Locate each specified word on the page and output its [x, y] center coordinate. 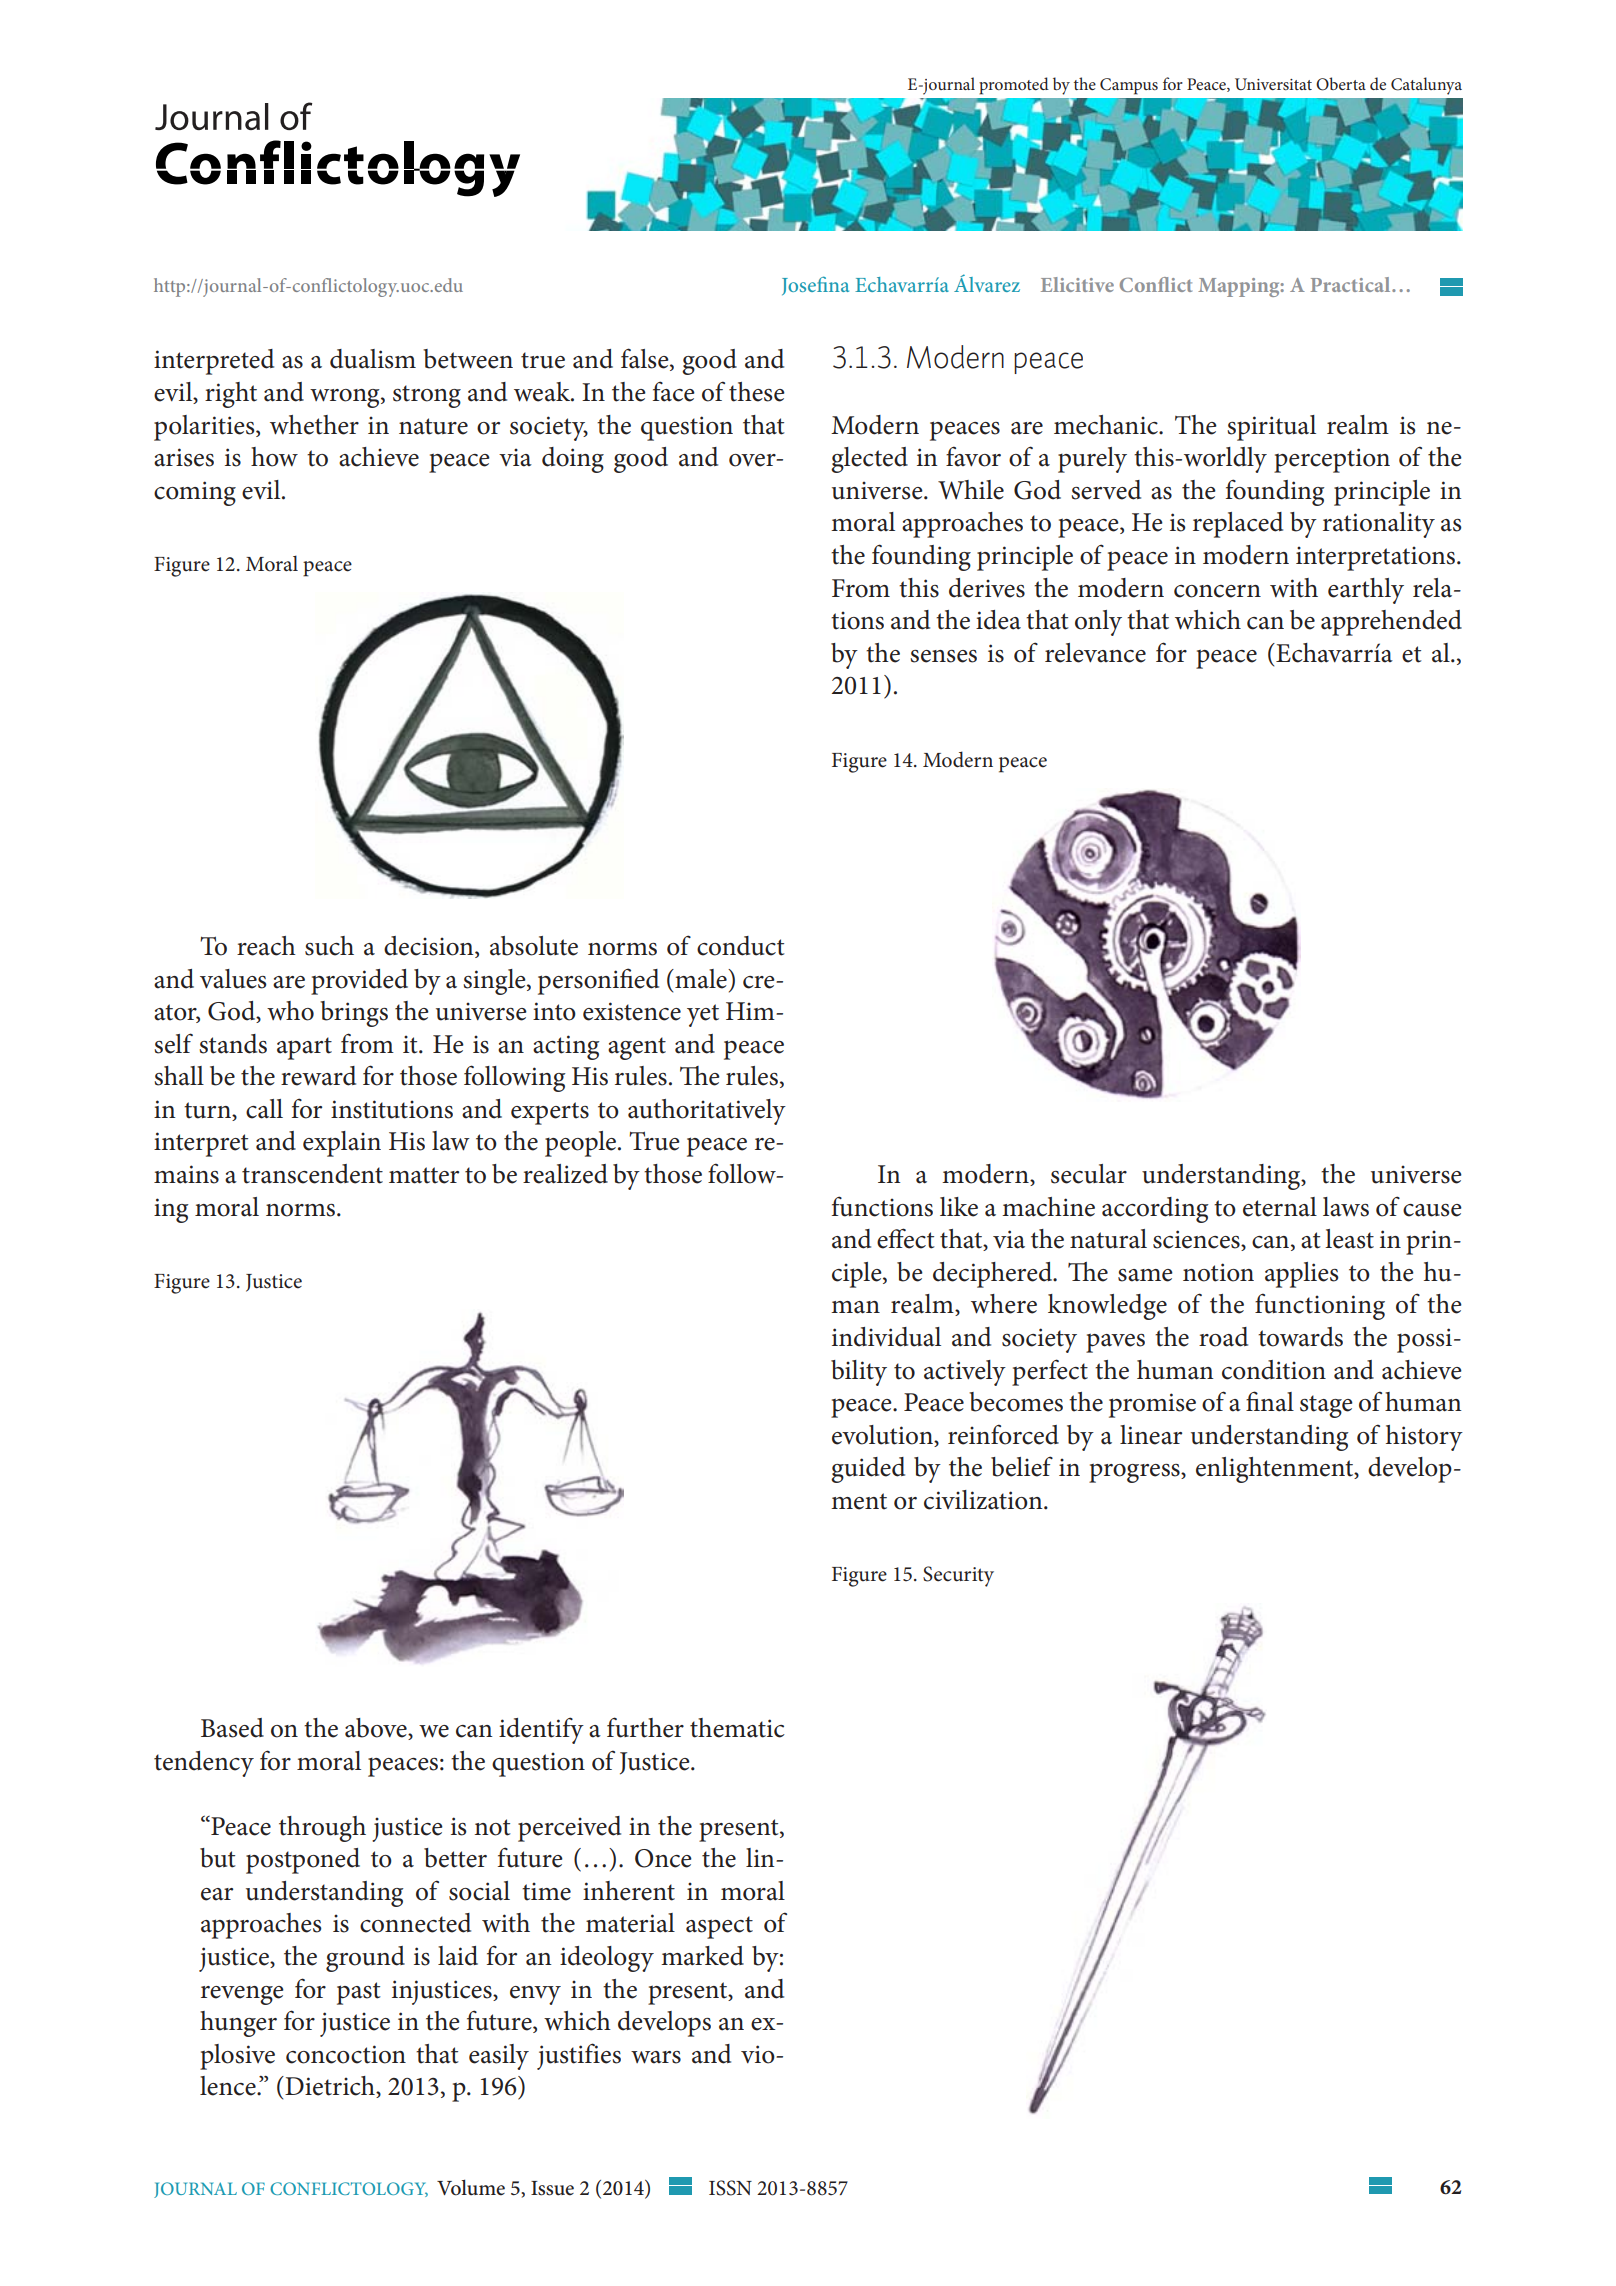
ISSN [730, 2188]
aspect [719, 1927]
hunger [238, 2024]
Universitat [1273, 84]
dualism [373, 359]
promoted [1014, 86]
